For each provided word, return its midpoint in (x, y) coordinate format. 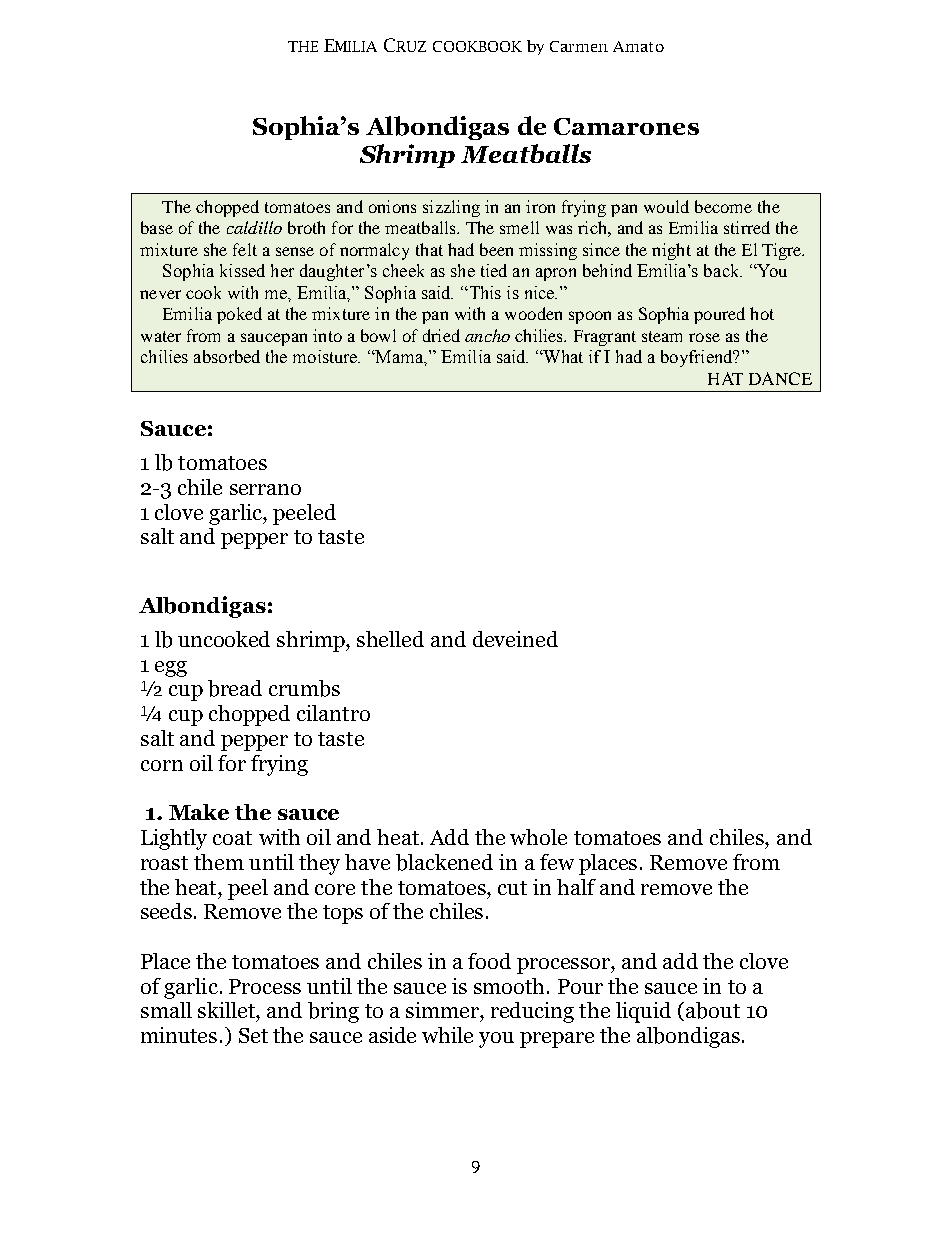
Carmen (579, 46)
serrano (265, 489)
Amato (638, 46)
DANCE (780, 378)
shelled (390, 639)
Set (253, 1035)
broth (306, 227)
